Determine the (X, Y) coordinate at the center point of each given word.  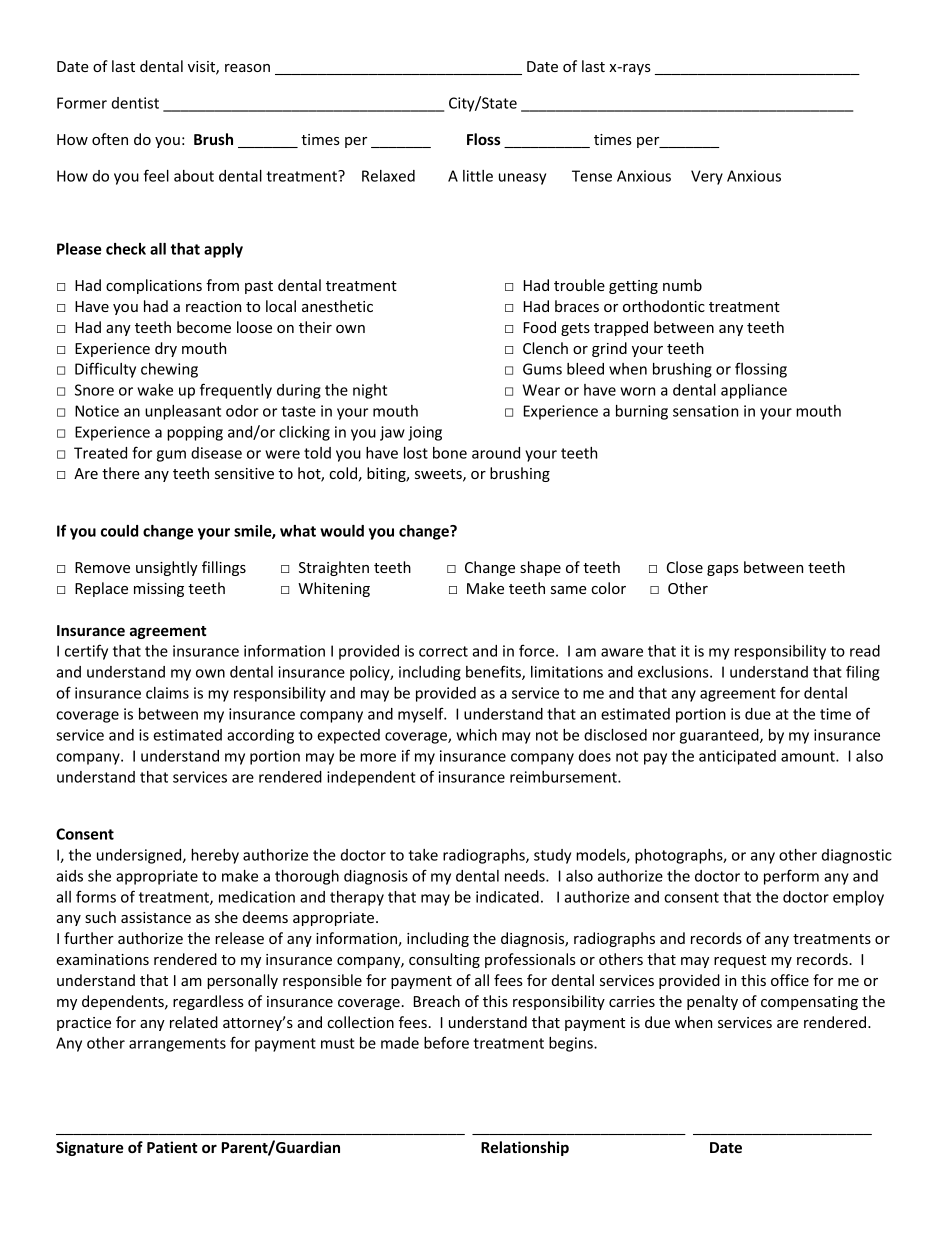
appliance (754, 391)
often (110, 139)
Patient (172, 1147)
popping (195, 433)
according (260, 736)
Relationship (525, 1148)
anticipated (737, 757)
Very (707, 177)
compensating (809, 1003)
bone (450, 453)
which (476, 735)
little (478, 176)
